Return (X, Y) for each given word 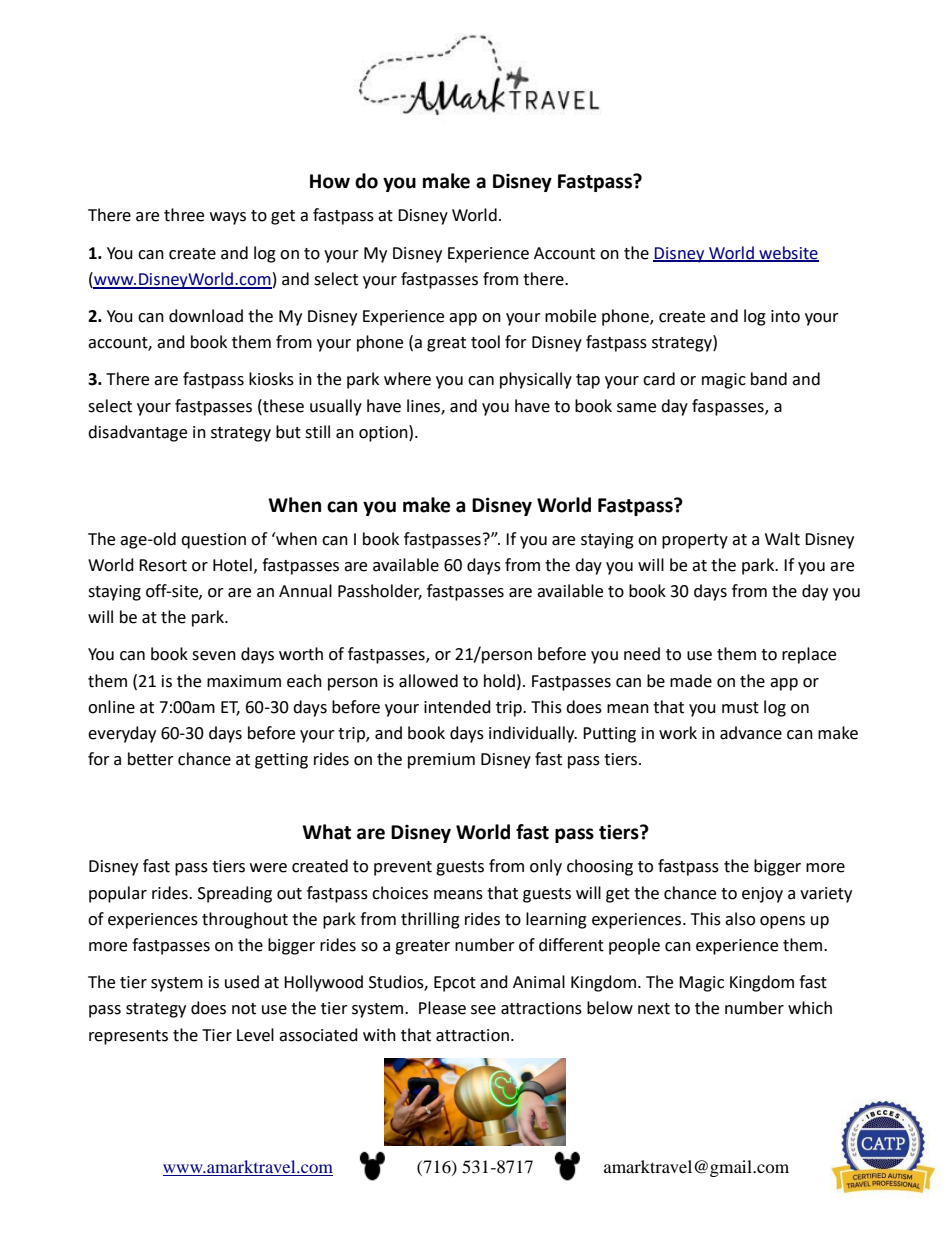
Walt (782, 539)
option (384, 433)
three (184, 215)
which (810, 1008)
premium (441, 761)
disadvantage (137, 433)
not (244, 1009)
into (785, 316)
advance (751, 733)
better (151, 759)
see (483, 1010)
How (330, 181)
